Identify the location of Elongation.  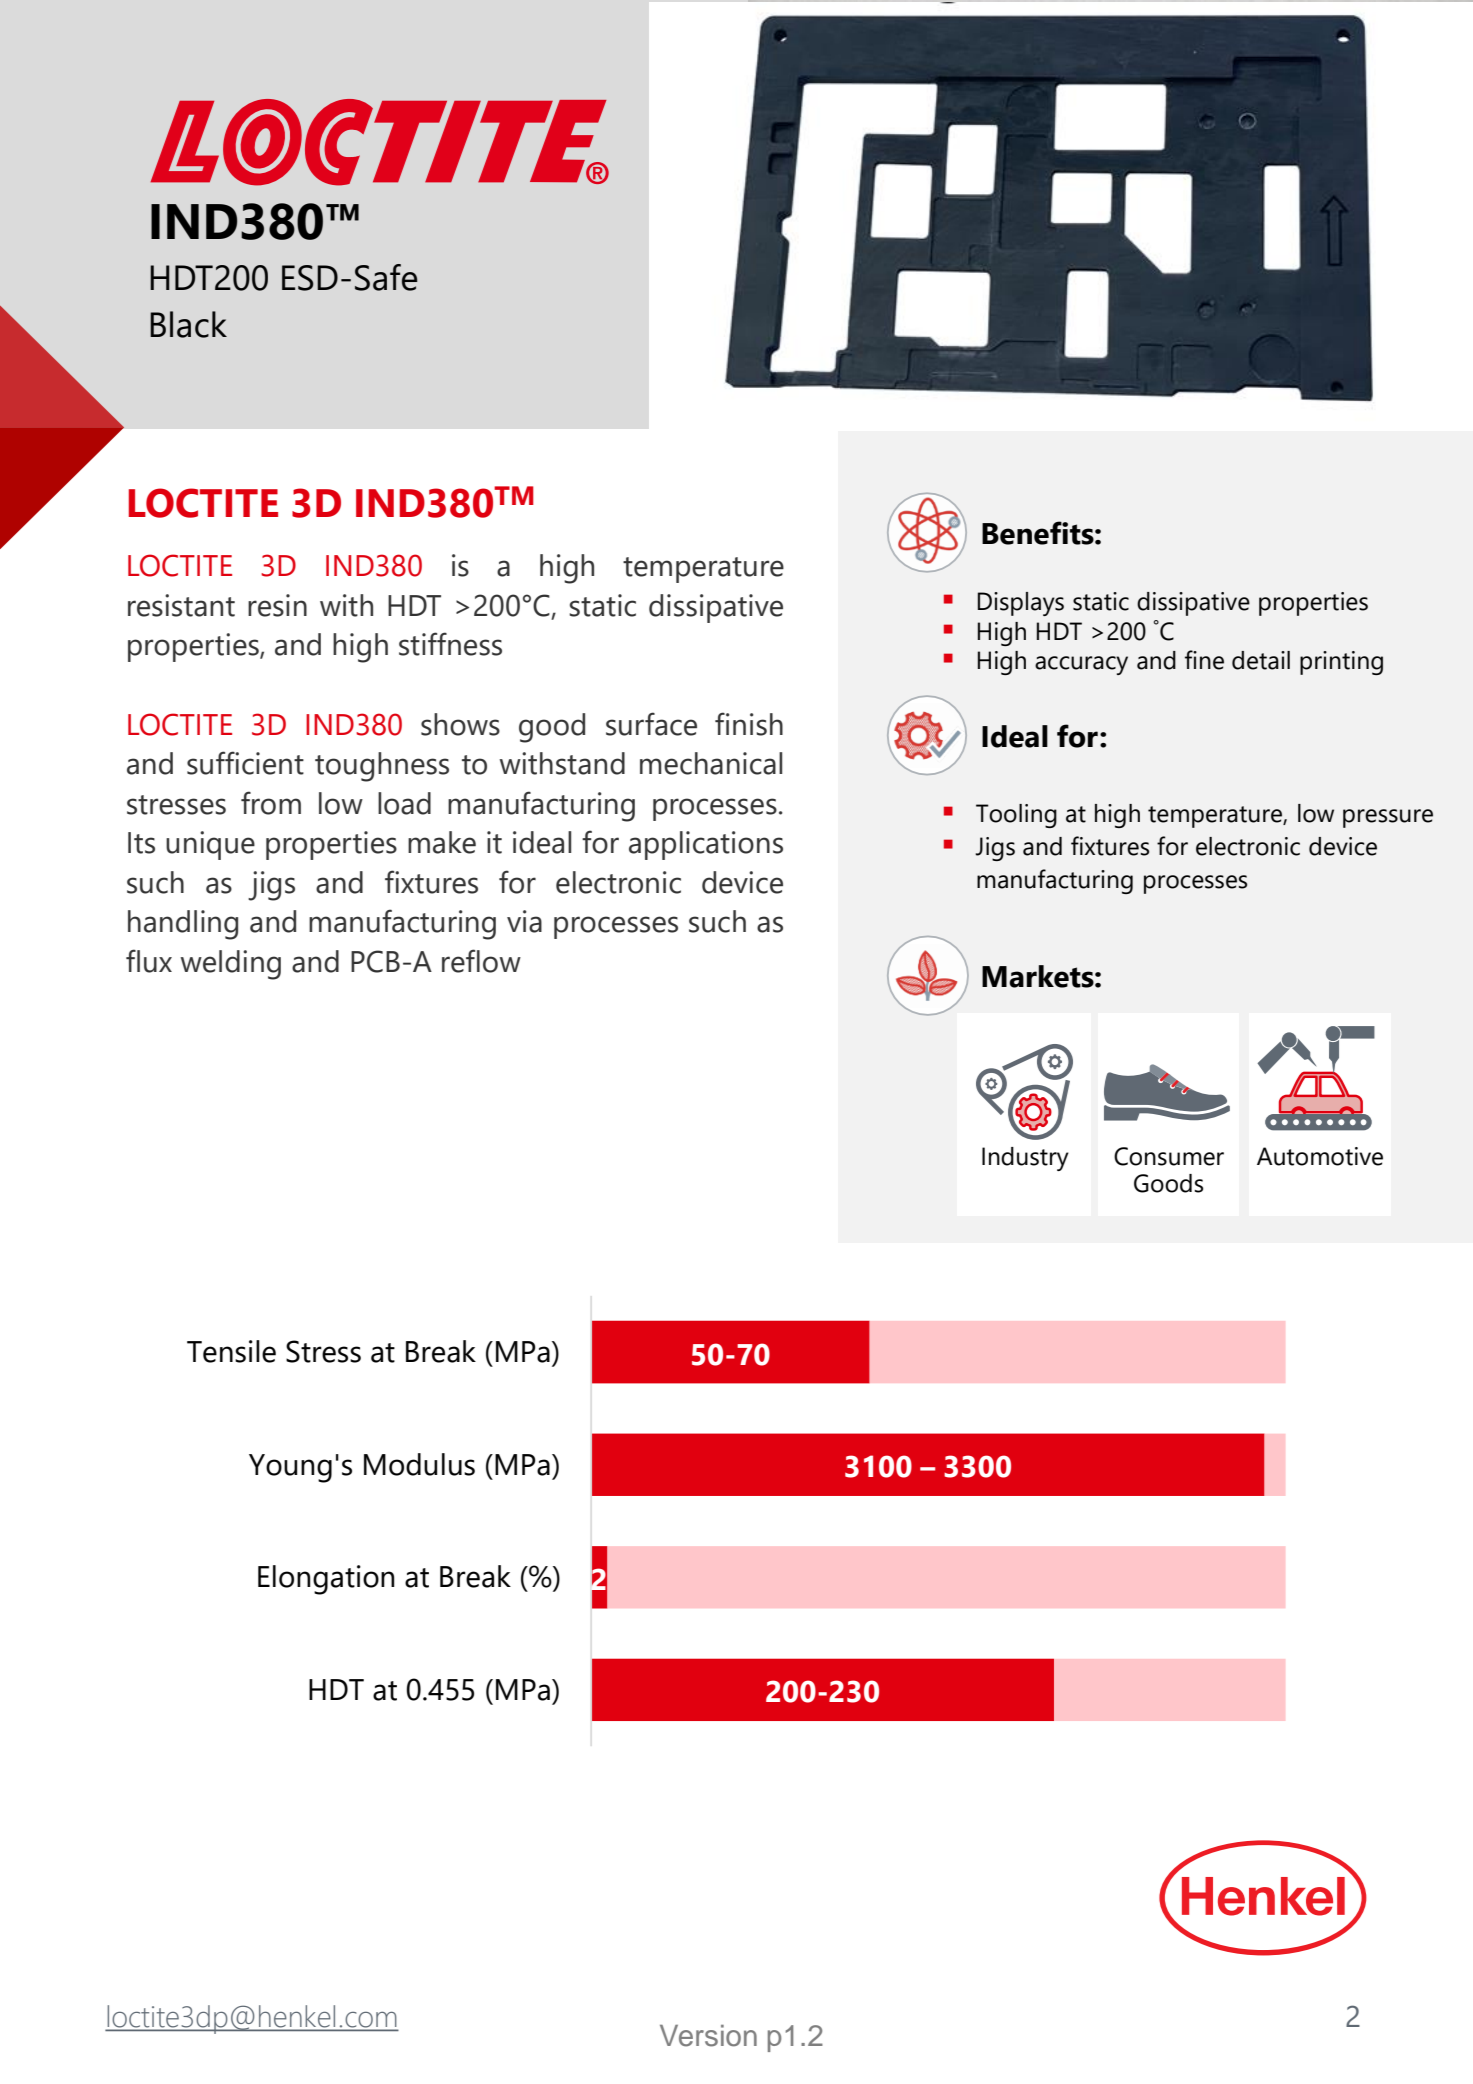
(326, 1580).
